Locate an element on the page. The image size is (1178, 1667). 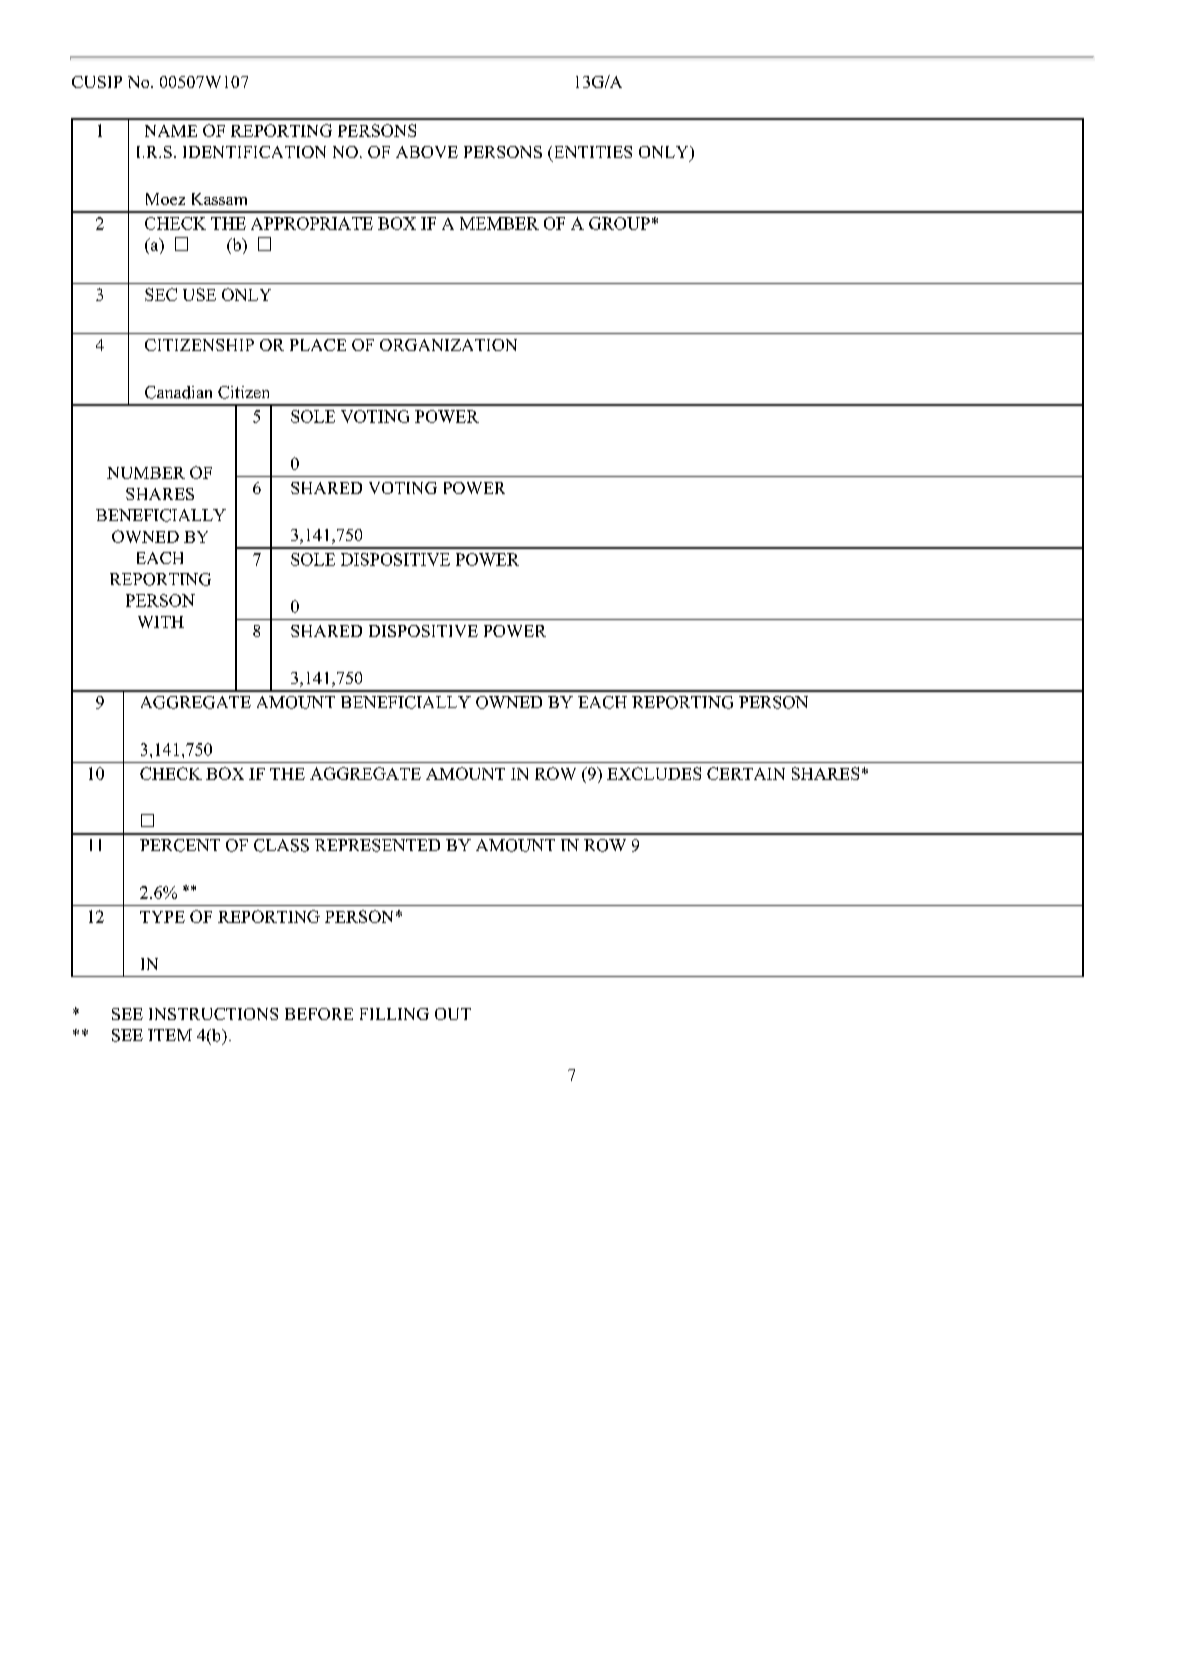
GROUP is located at coordinates (619, 223).
